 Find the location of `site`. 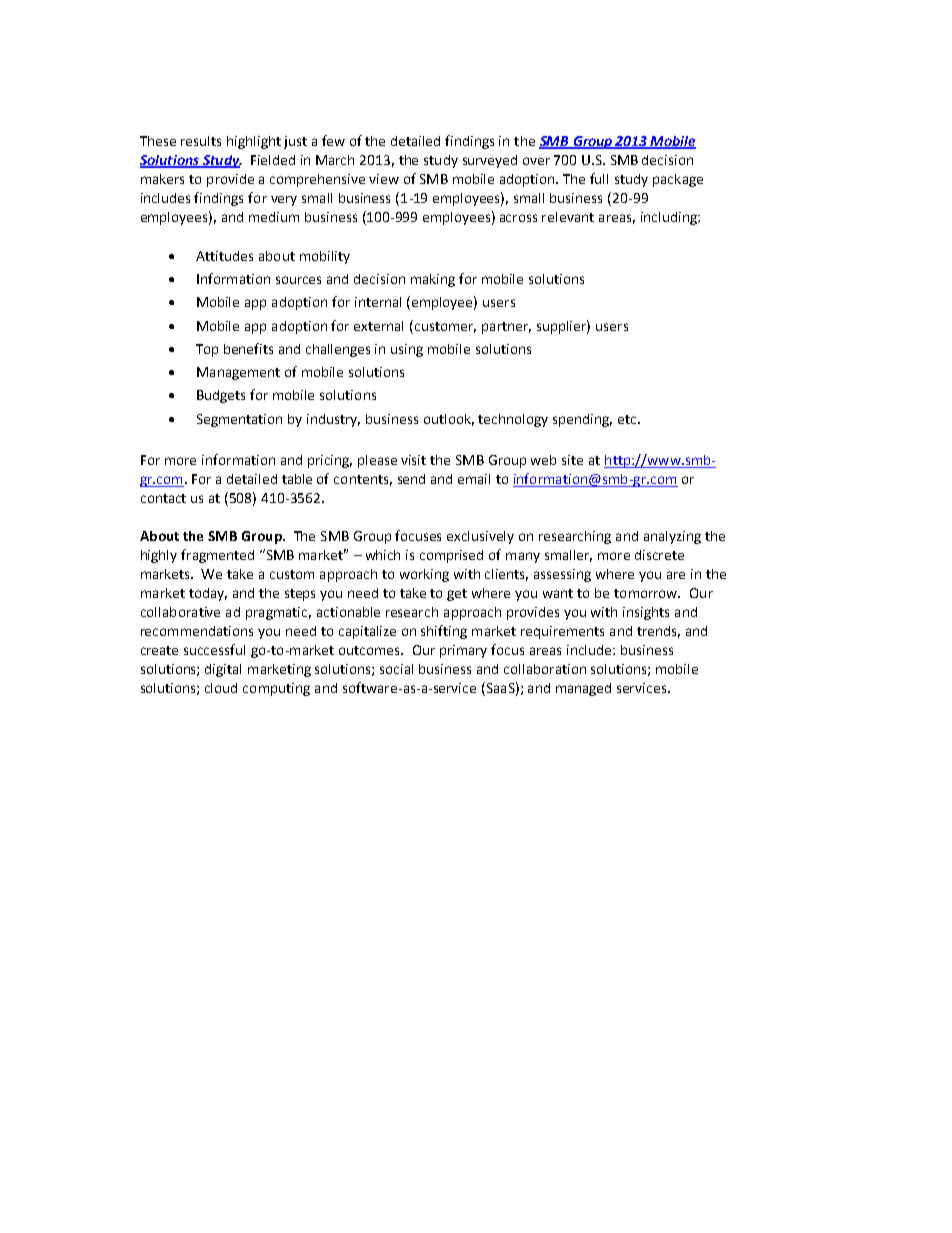

site is located at coordinates (572, 460).
